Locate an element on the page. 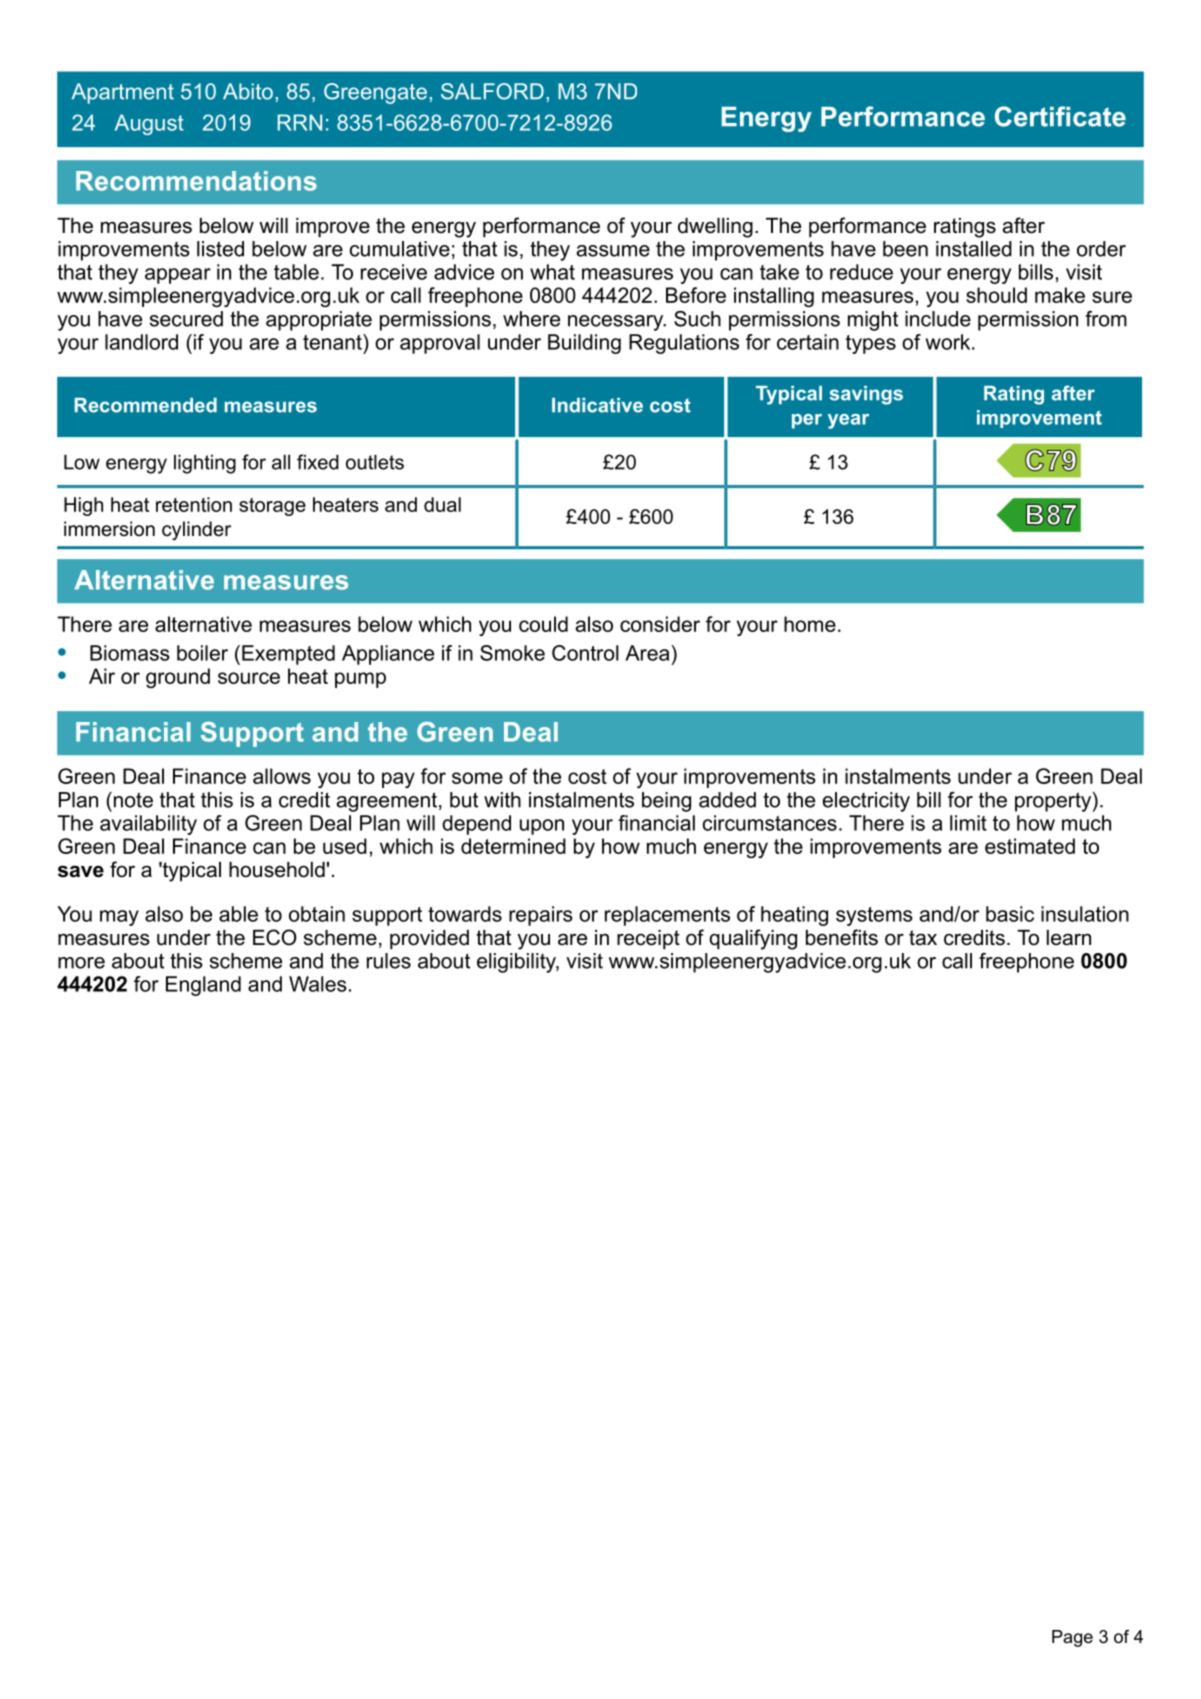 The width and height of the image is (1201, 1699). household is located at coordinates (277, 870).
